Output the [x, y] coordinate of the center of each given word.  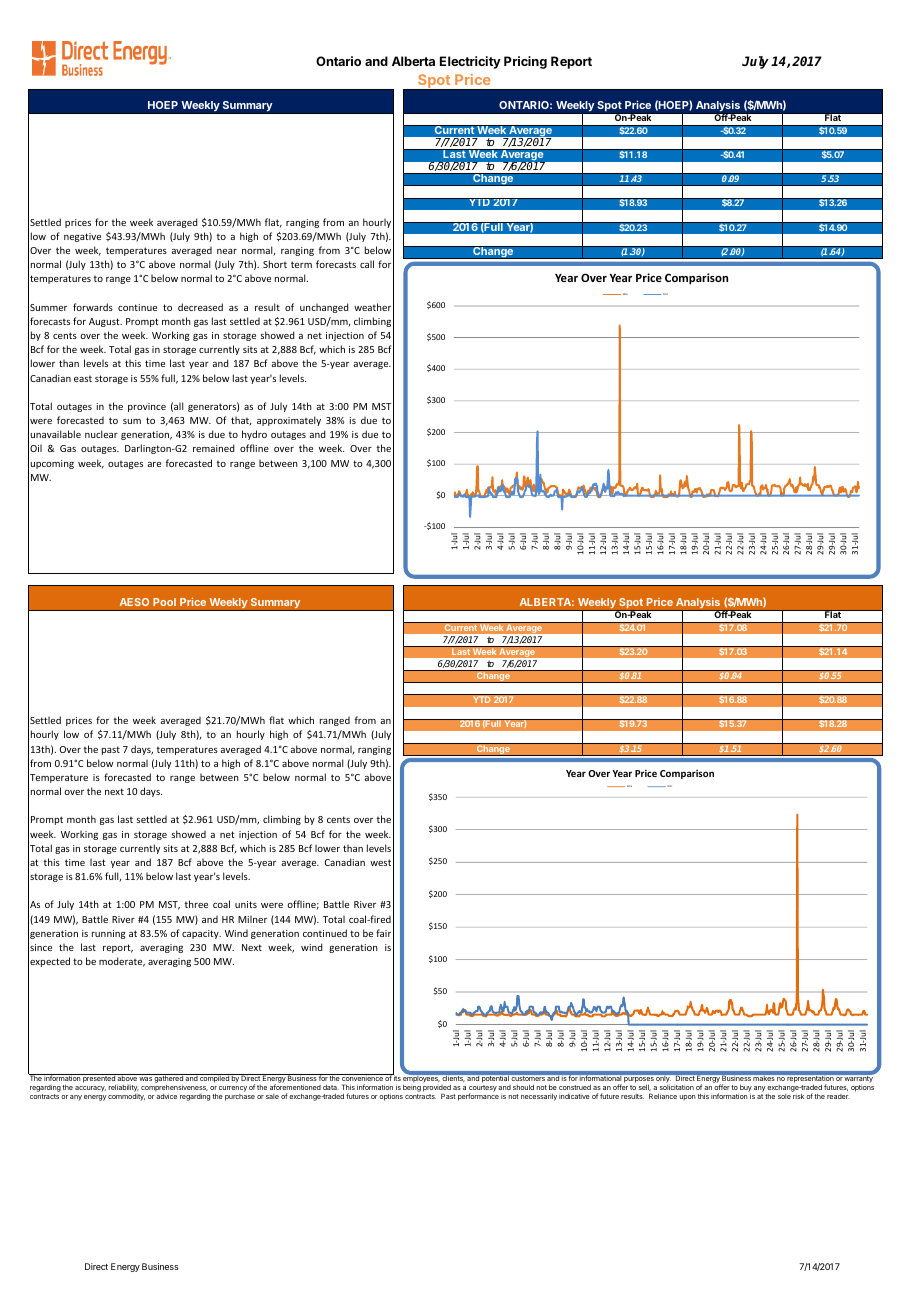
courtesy [483, 1089]
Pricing [525, 62]
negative [82, 237]
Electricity [470, 62]
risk [798, 1096]
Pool [164, 602]
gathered [169, 1079]
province [147, 407]
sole [784, 1096]
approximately [289, 421]
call [367, 264]
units [246, 904]
